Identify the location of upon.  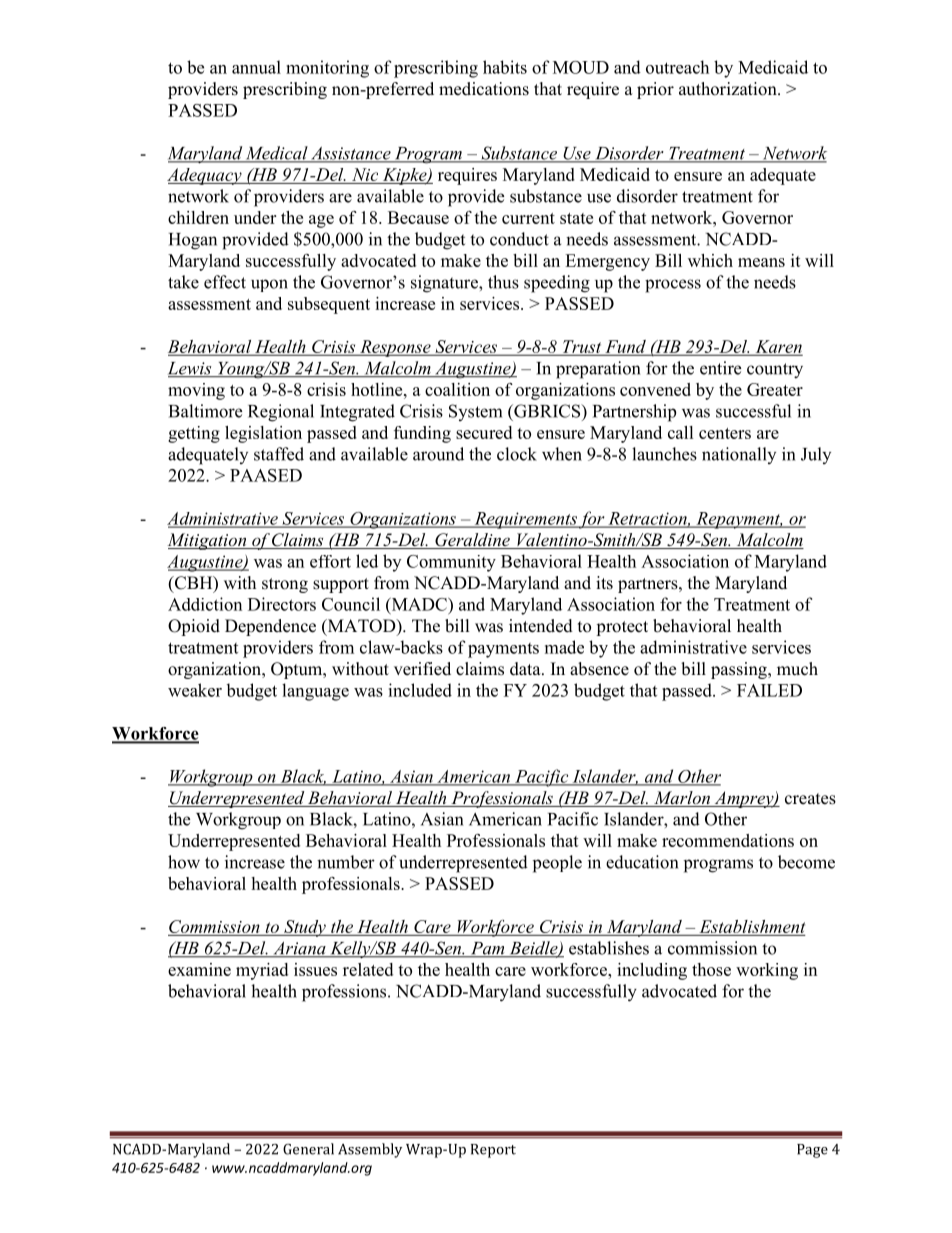
(269, 285).
